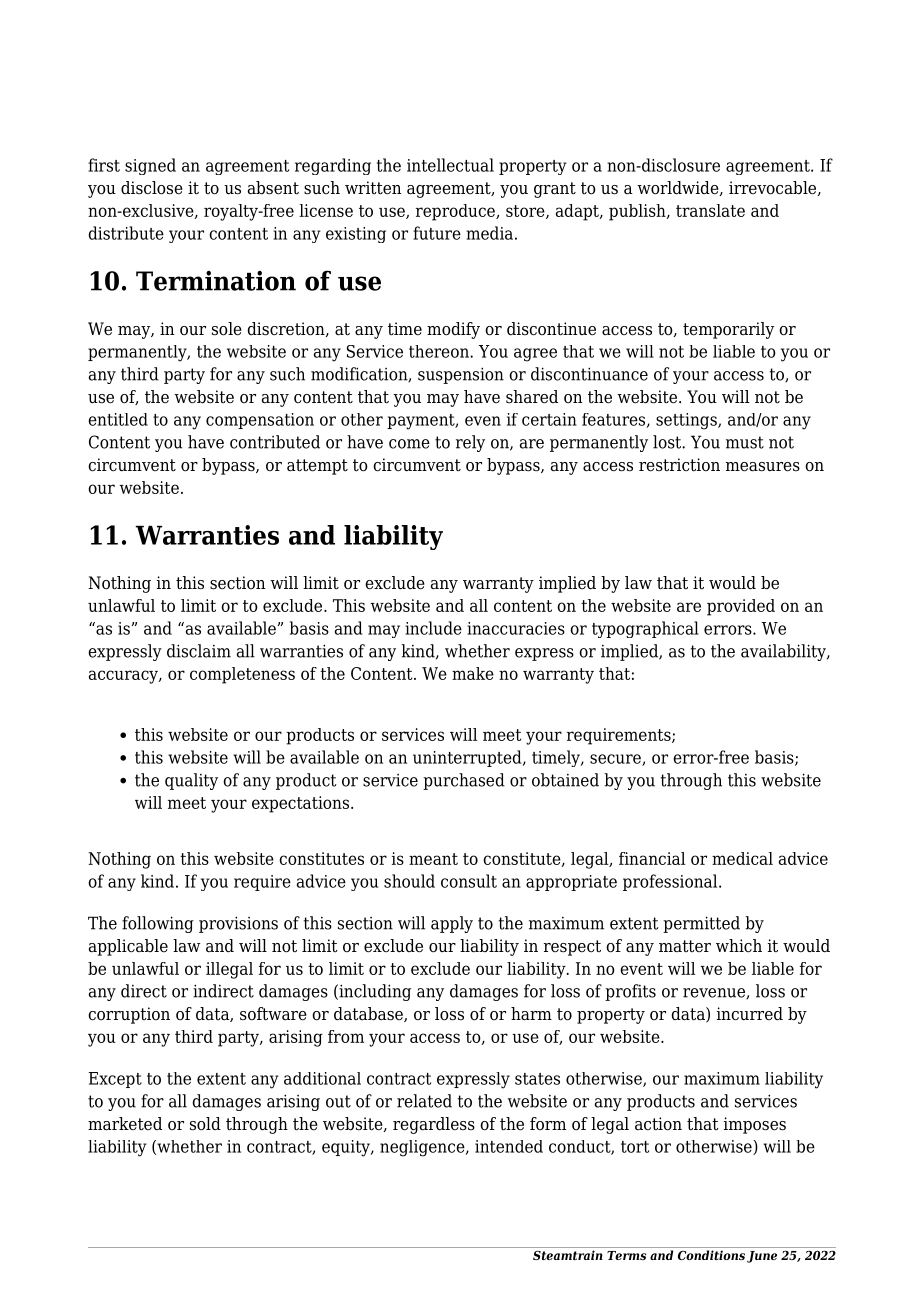 The height and width of the page is (1308, 924). I want to click on Conditions, so click(711, 1255).
